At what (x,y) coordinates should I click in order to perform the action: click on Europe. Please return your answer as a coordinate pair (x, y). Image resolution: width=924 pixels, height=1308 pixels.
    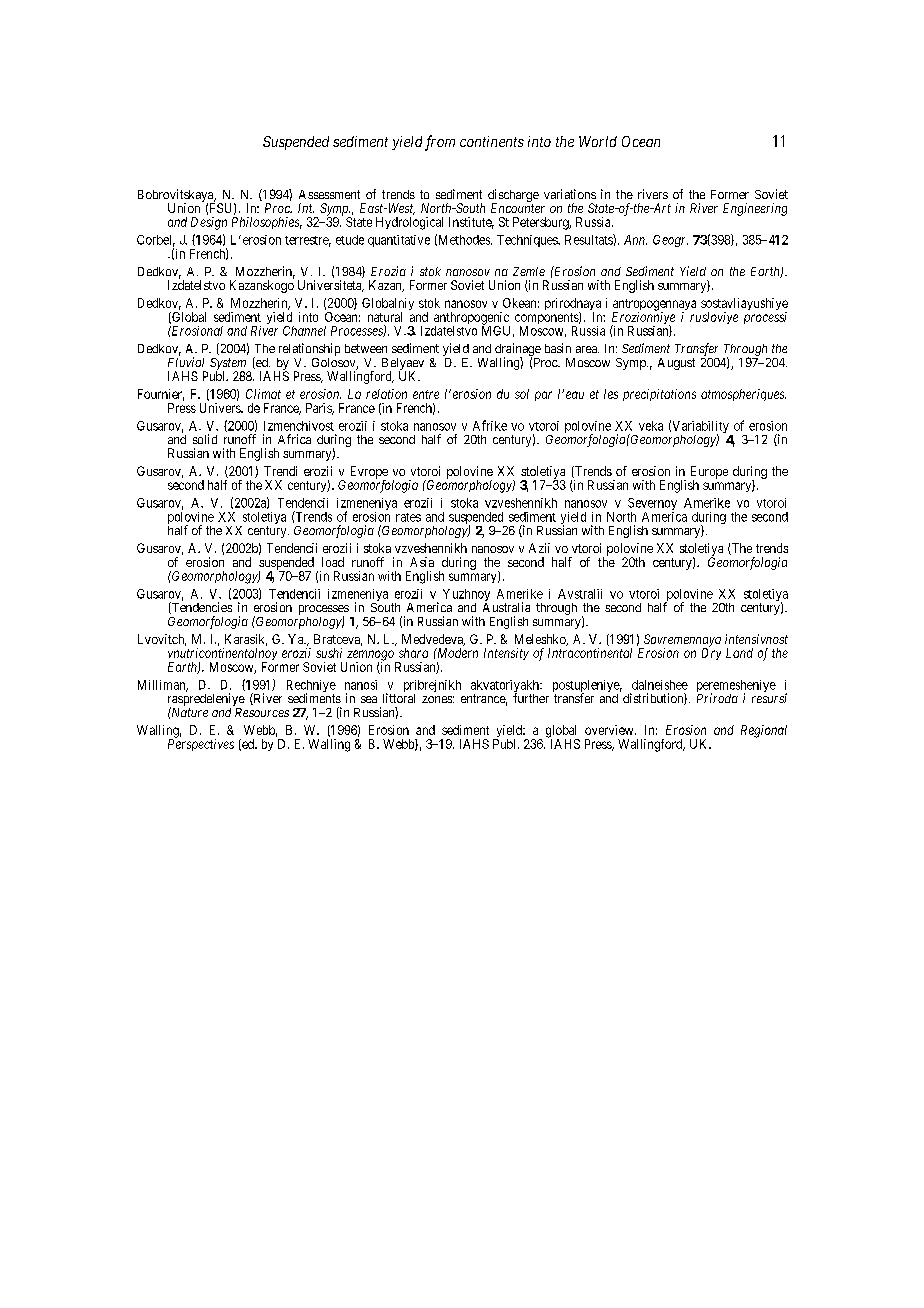
    Looking at the image, I should click on (709, 473).
